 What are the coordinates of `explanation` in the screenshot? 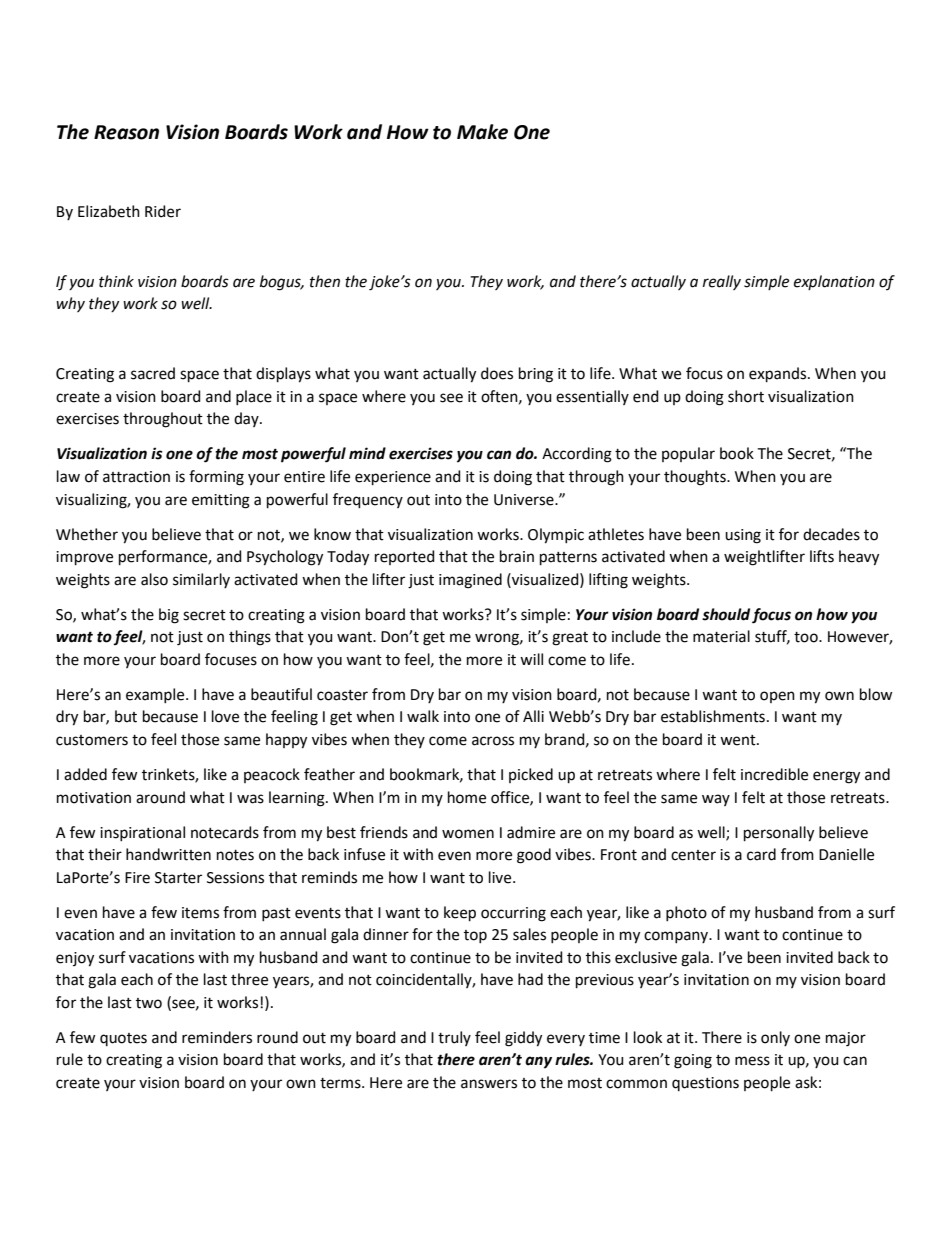 It's located at (834, 282).
